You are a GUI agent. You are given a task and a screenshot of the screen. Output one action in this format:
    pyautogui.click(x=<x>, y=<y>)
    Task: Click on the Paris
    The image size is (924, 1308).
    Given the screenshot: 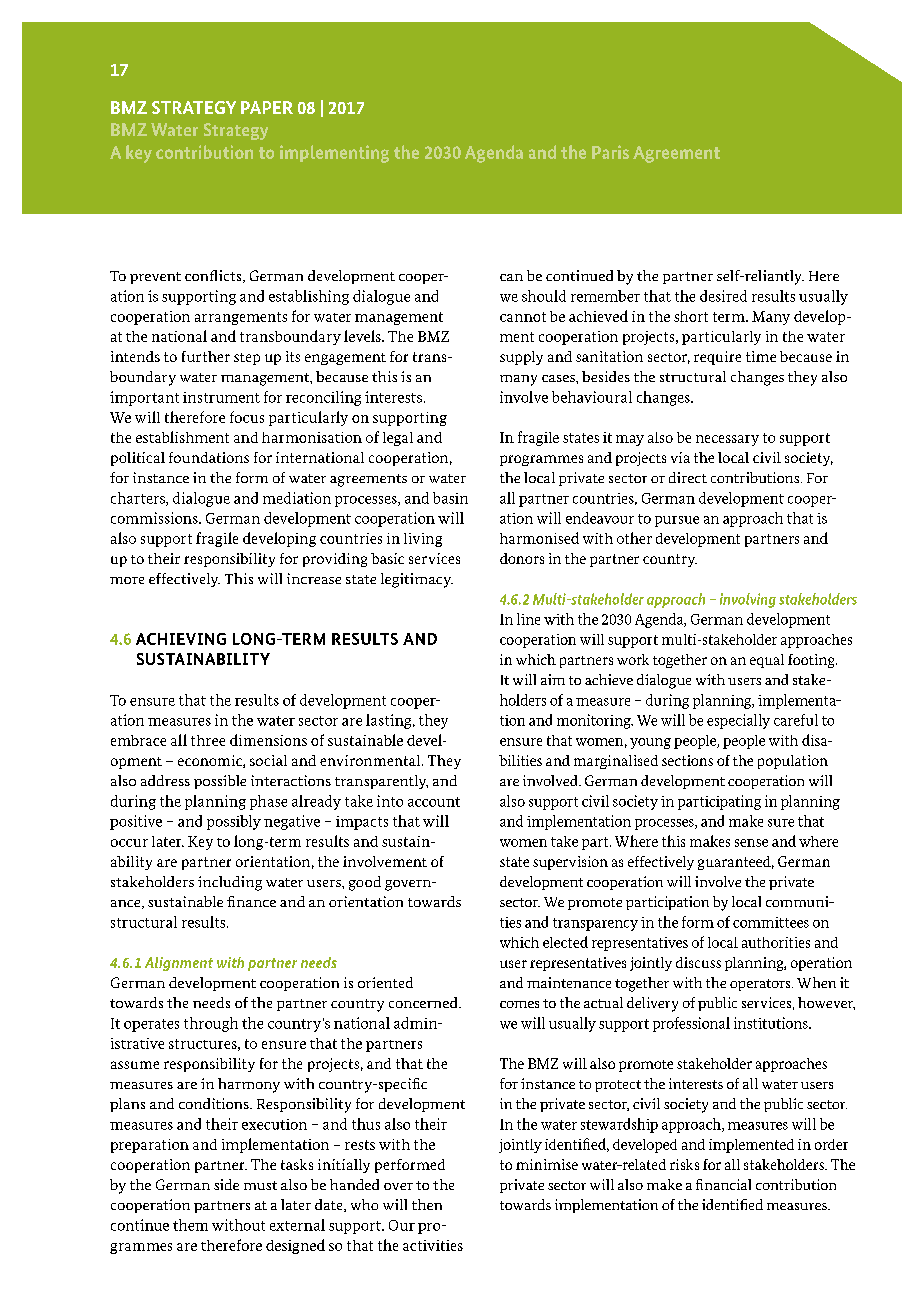 What is the action you would take?
    pyautogui.click(x=610, y=152)
